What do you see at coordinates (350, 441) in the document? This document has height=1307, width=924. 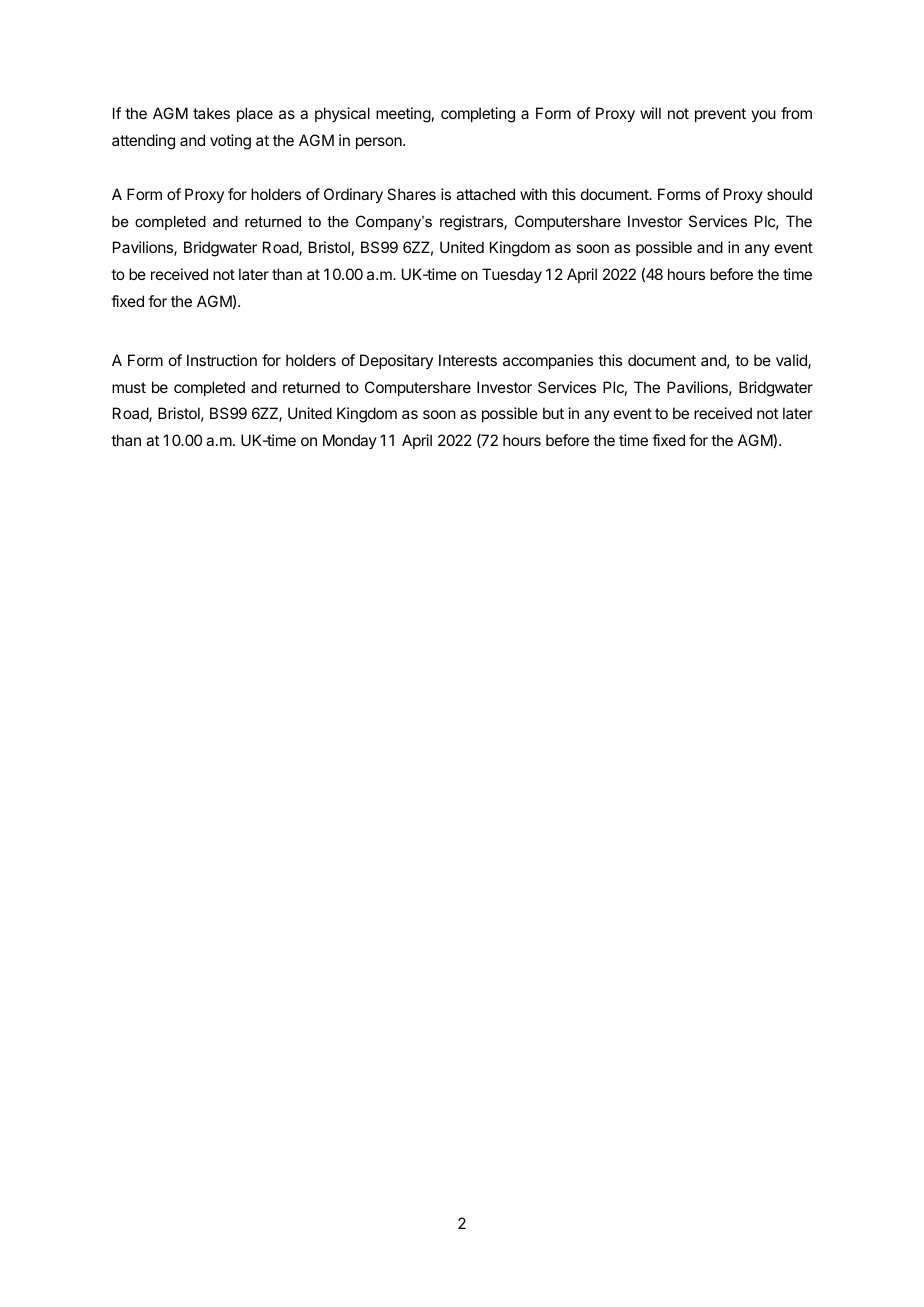 I see `Monday` at bounding box center [350, 441].
